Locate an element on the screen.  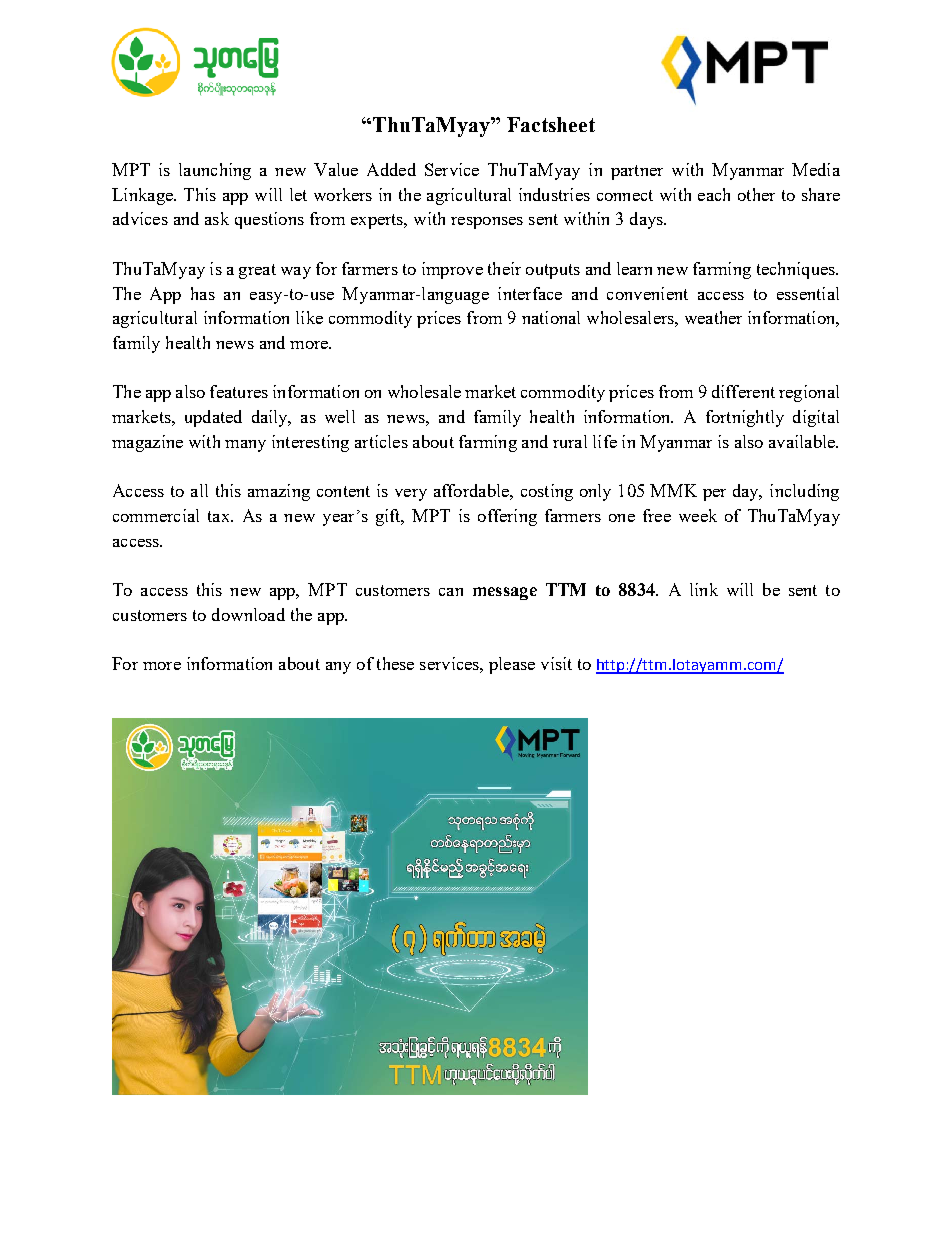
updated is located at coordinates (213, 418).
